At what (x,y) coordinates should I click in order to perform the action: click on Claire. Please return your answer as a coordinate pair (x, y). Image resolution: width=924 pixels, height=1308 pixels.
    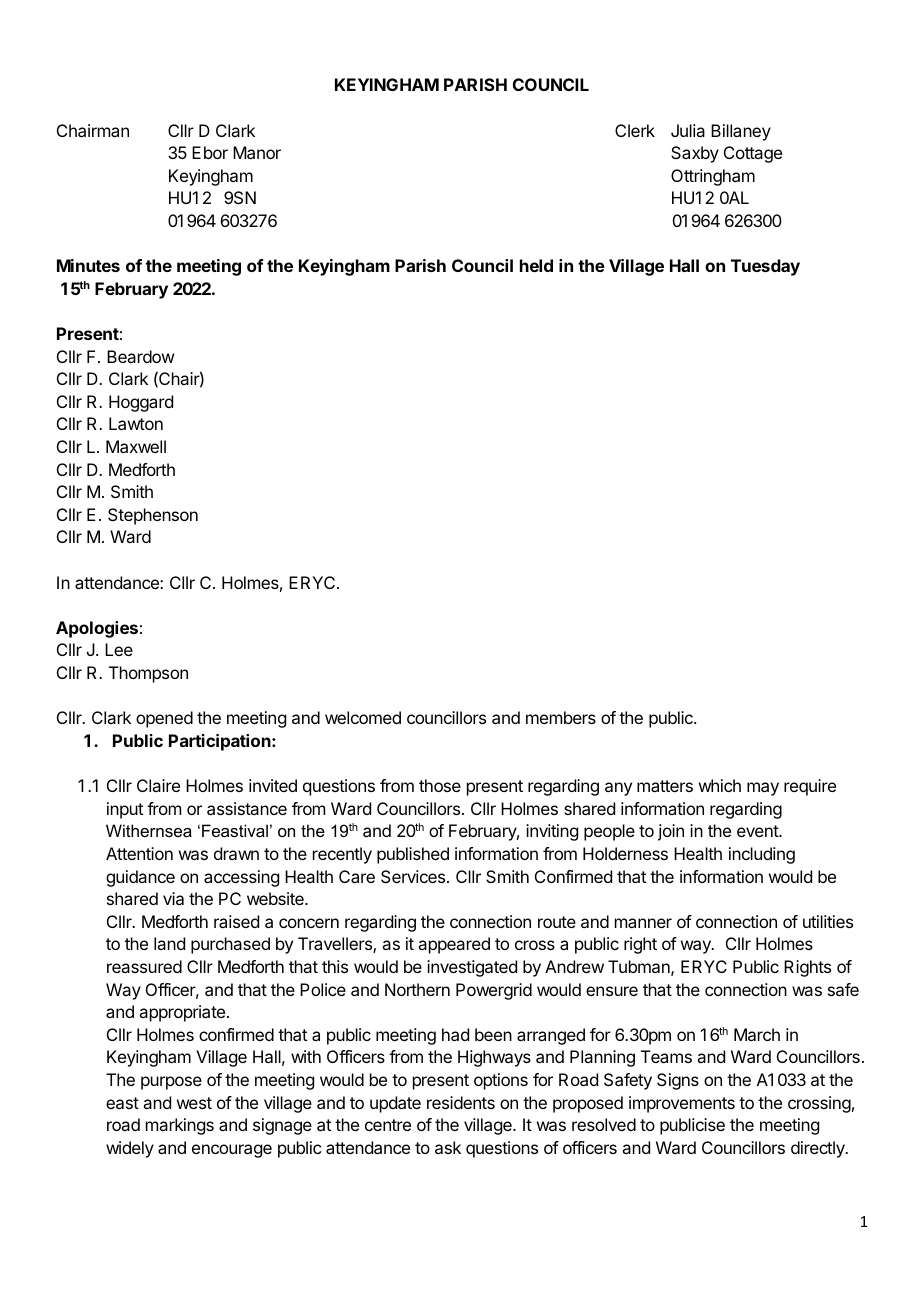
    Looking at the image, I should click on (158, 785).
